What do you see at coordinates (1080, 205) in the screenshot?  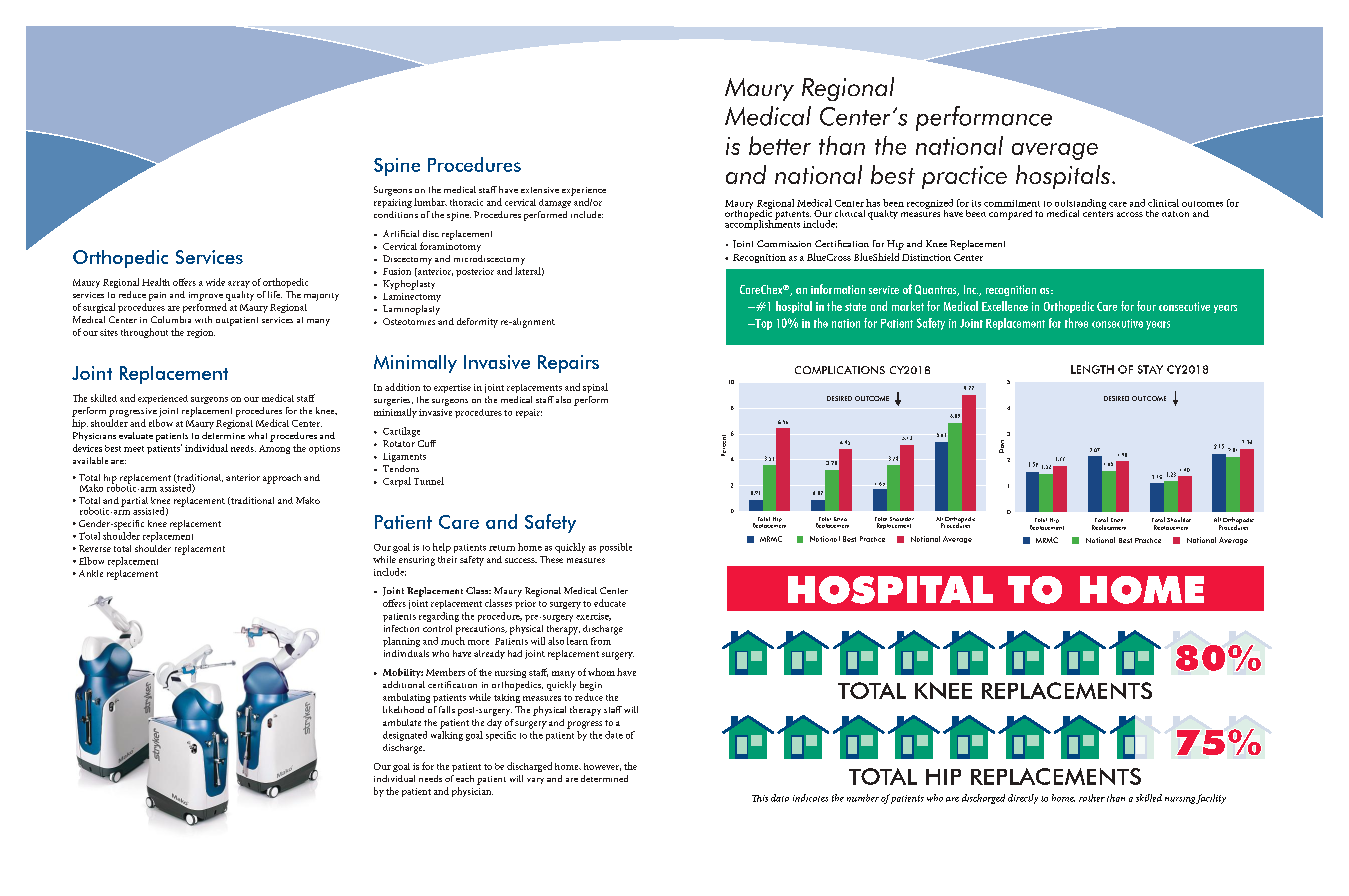 I see `outstanding` at bounding box center [1080, 205].
